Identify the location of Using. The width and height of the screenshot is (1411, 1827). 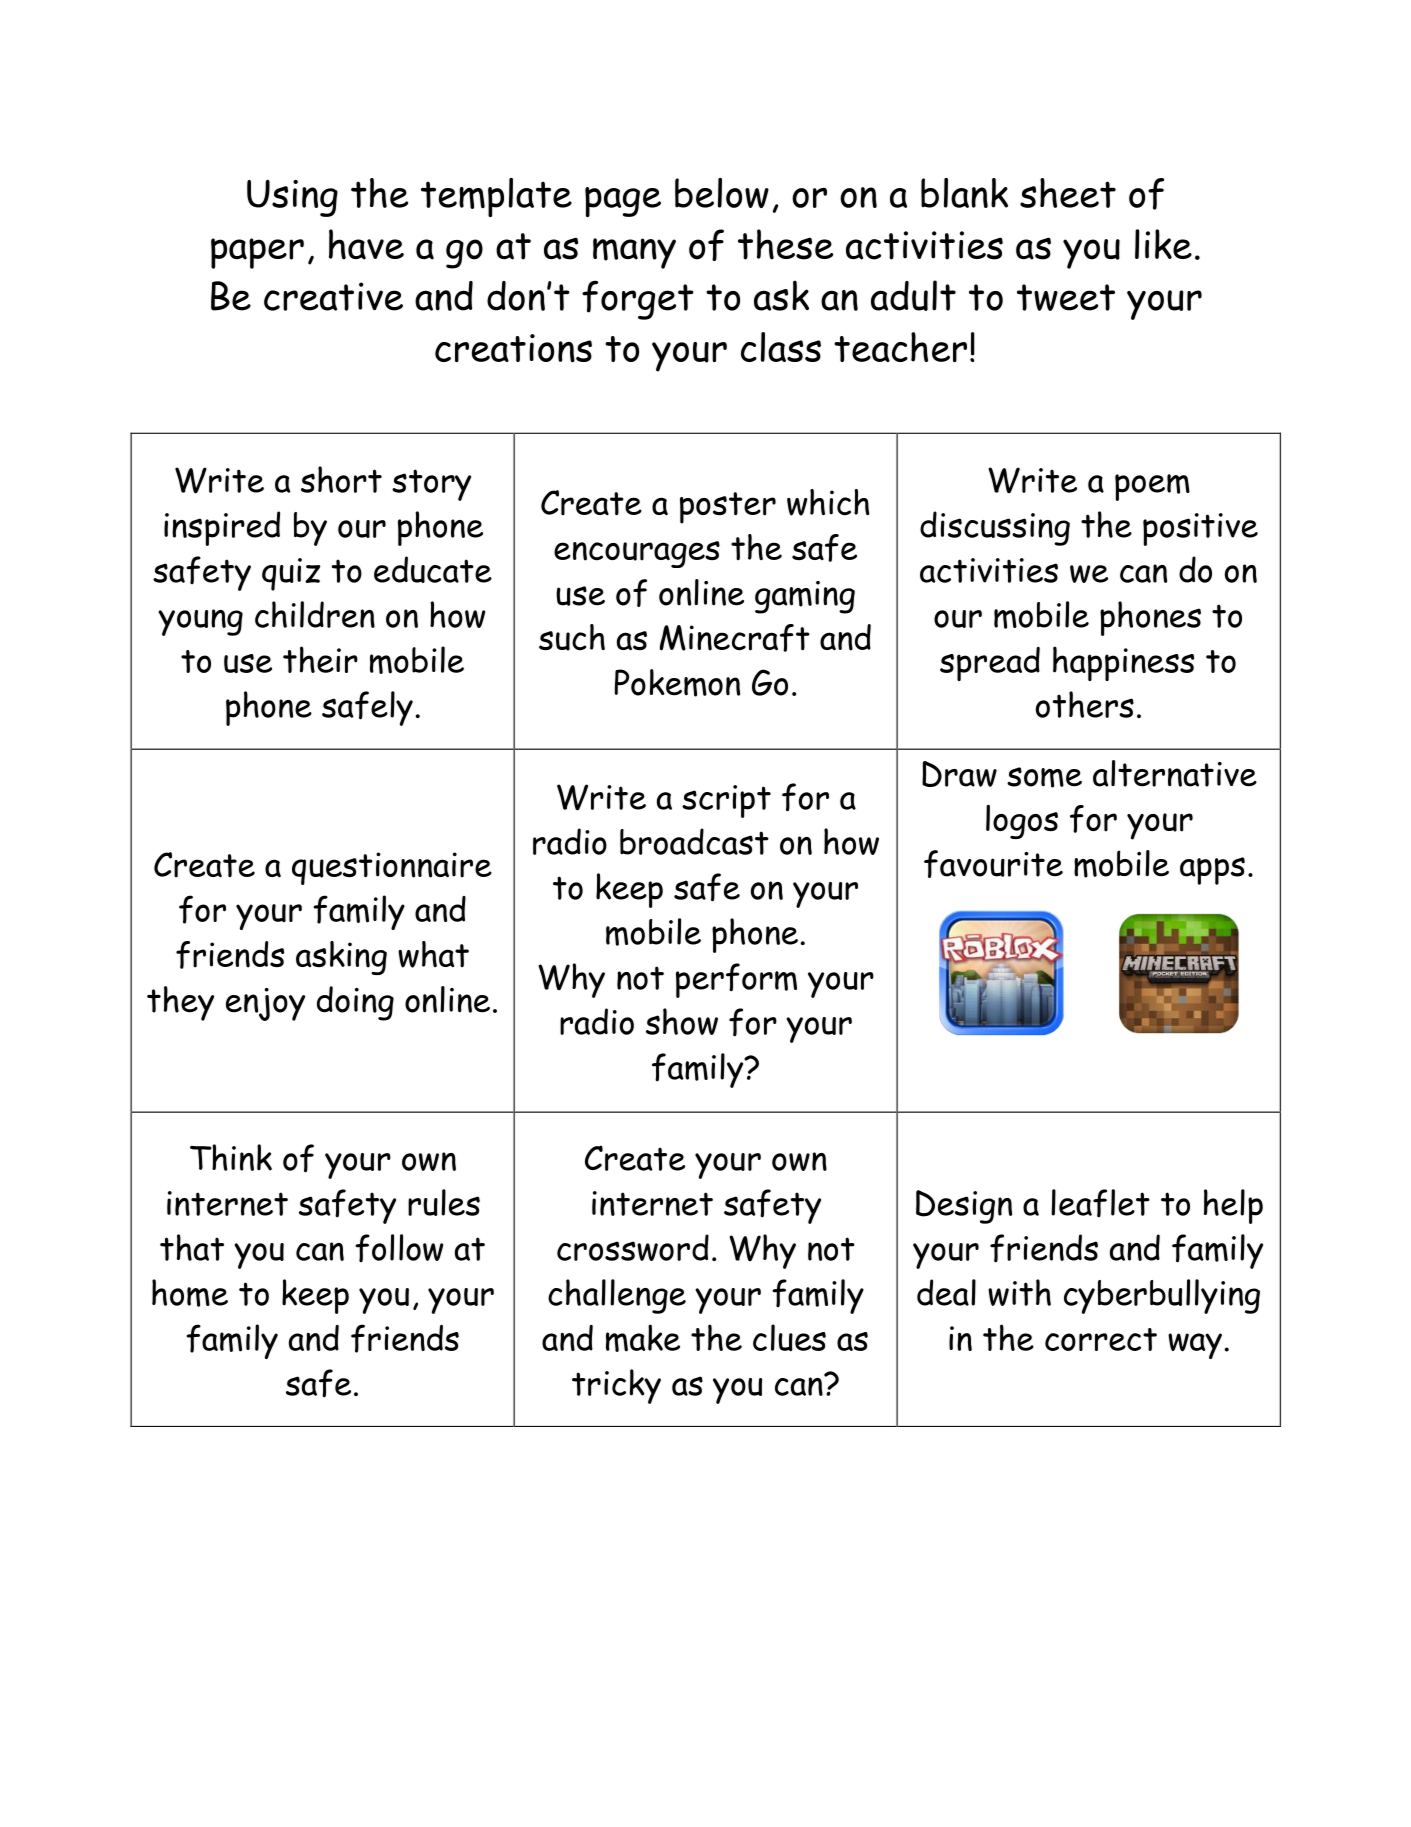
(292, 198).
